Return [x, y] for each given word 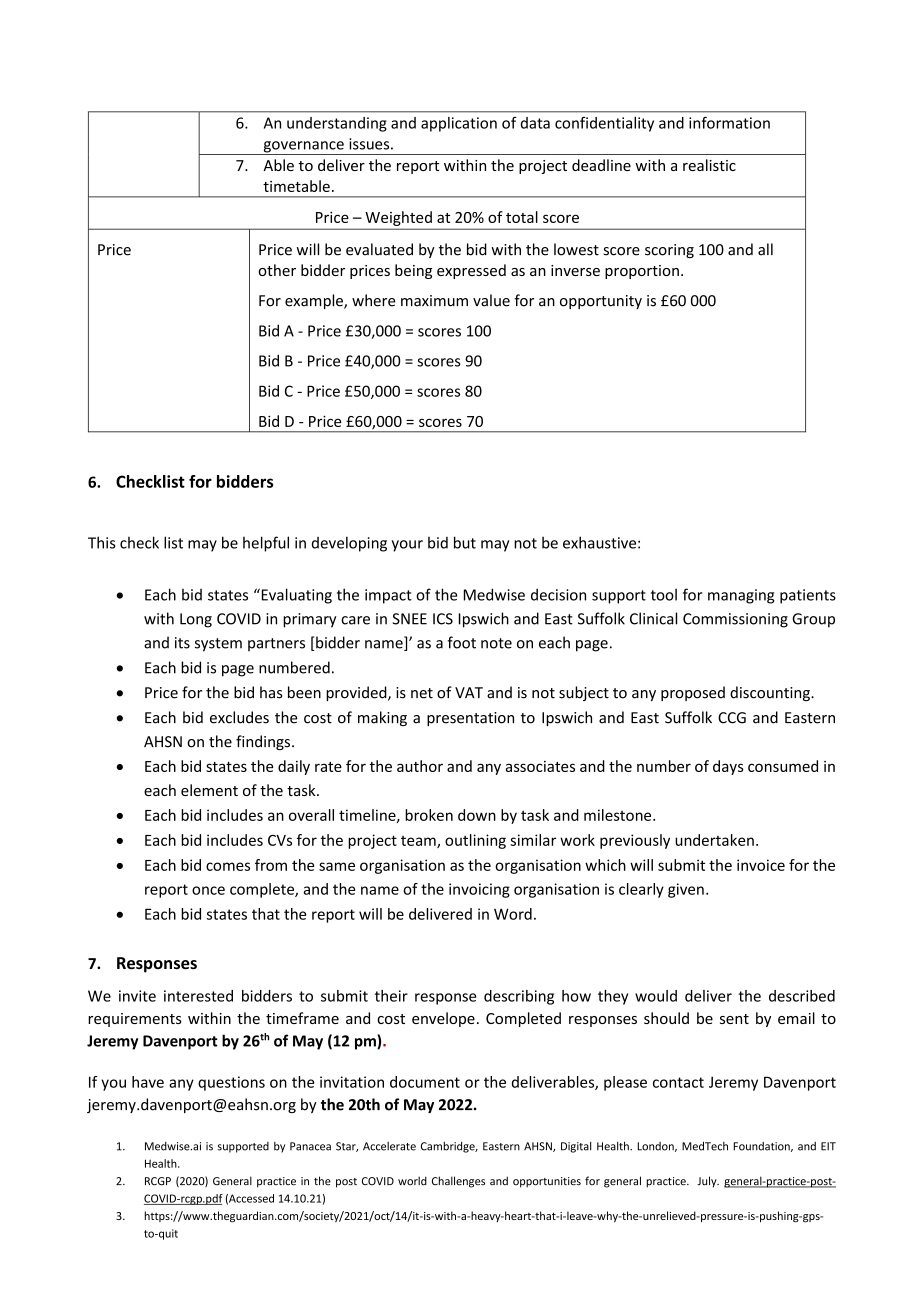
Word [513, 914]
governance [303, 148]
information [729, 122]
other [277, 270]
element [209, 790]
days [728, 767]
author [420, 766]
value [491, 300]
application [459, 124]
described [802, 996]
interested [198, 996]
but [465, 542]
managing [741, 596]
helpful [266, 544]
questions [231, 1083]
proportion [642, 272]
